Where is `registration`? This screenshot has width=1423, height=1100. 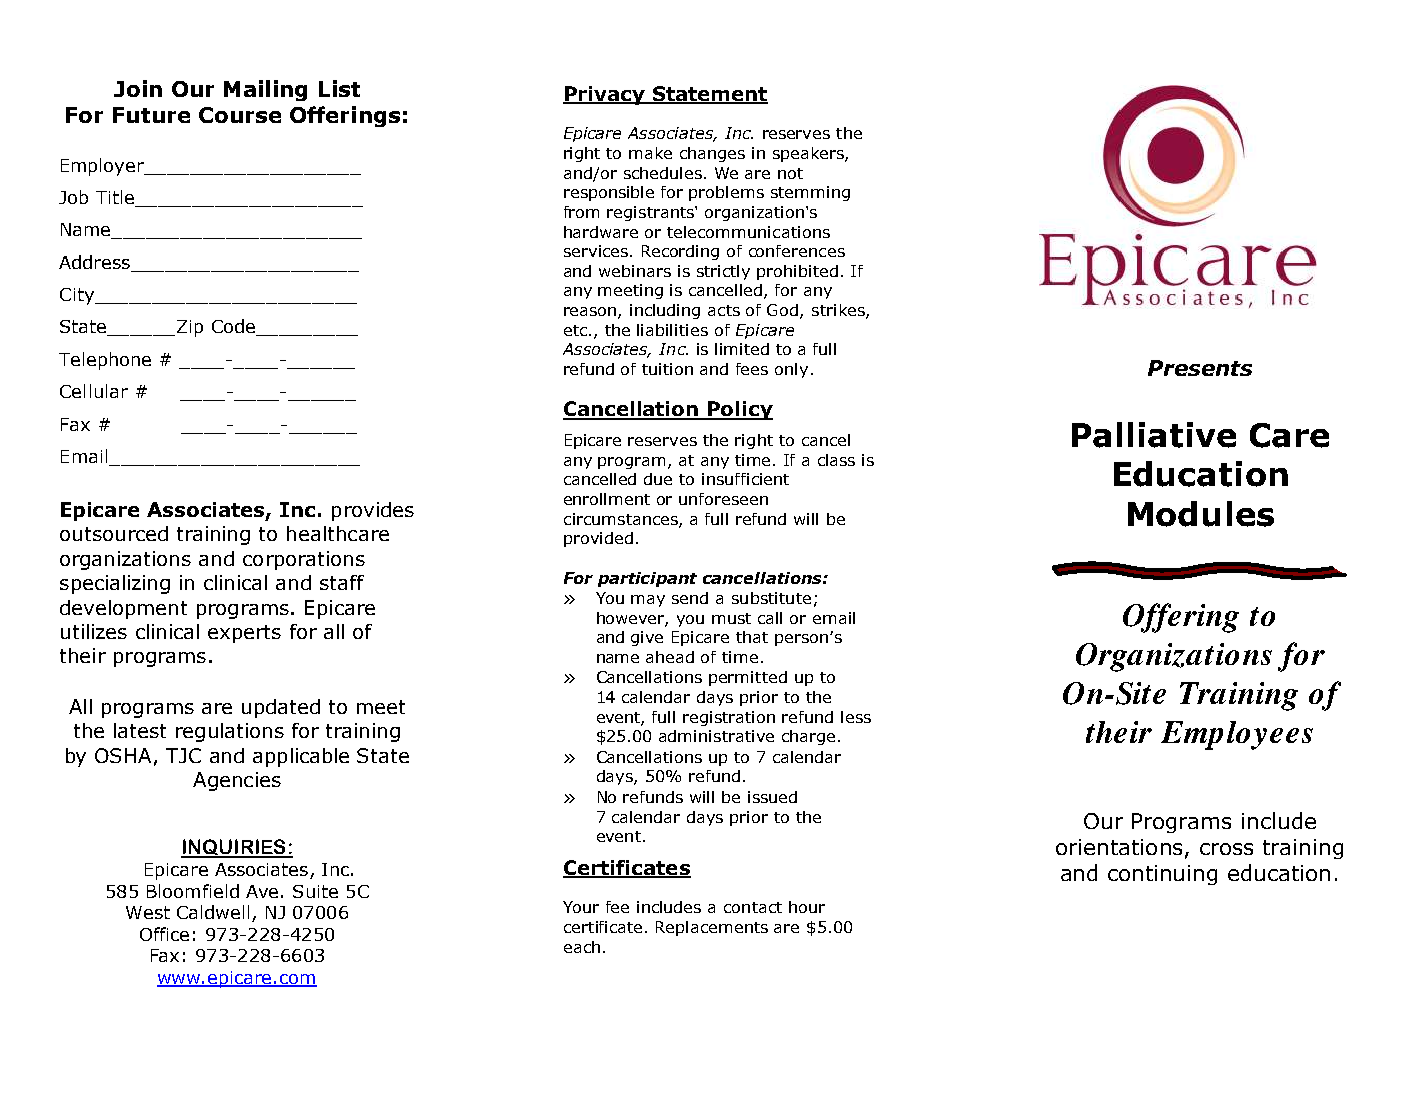
registration is located at coordinates (729, 718).
